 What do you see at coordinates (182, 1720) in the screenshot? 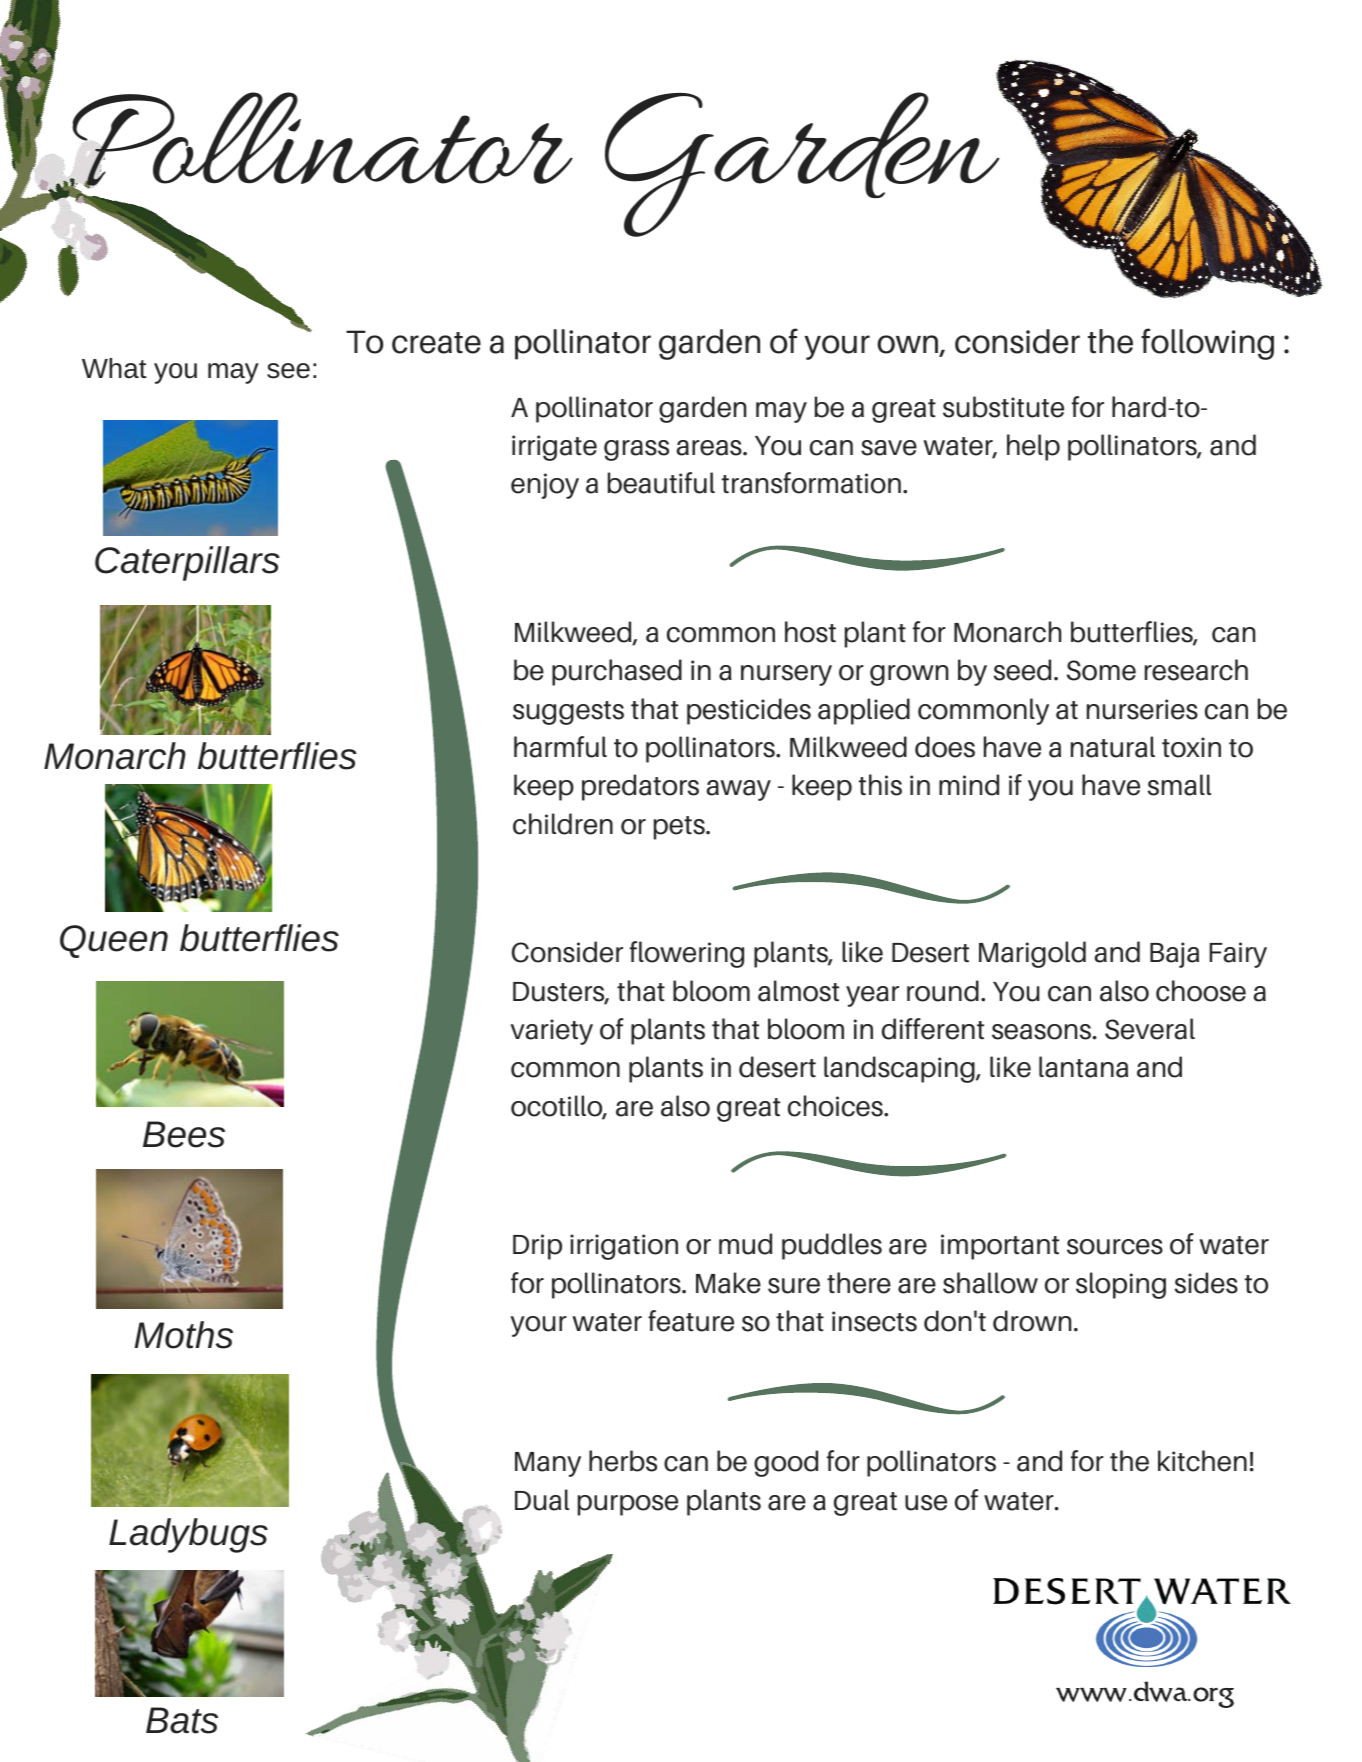
I see `Bats` at bounding box center [182, 1720].
